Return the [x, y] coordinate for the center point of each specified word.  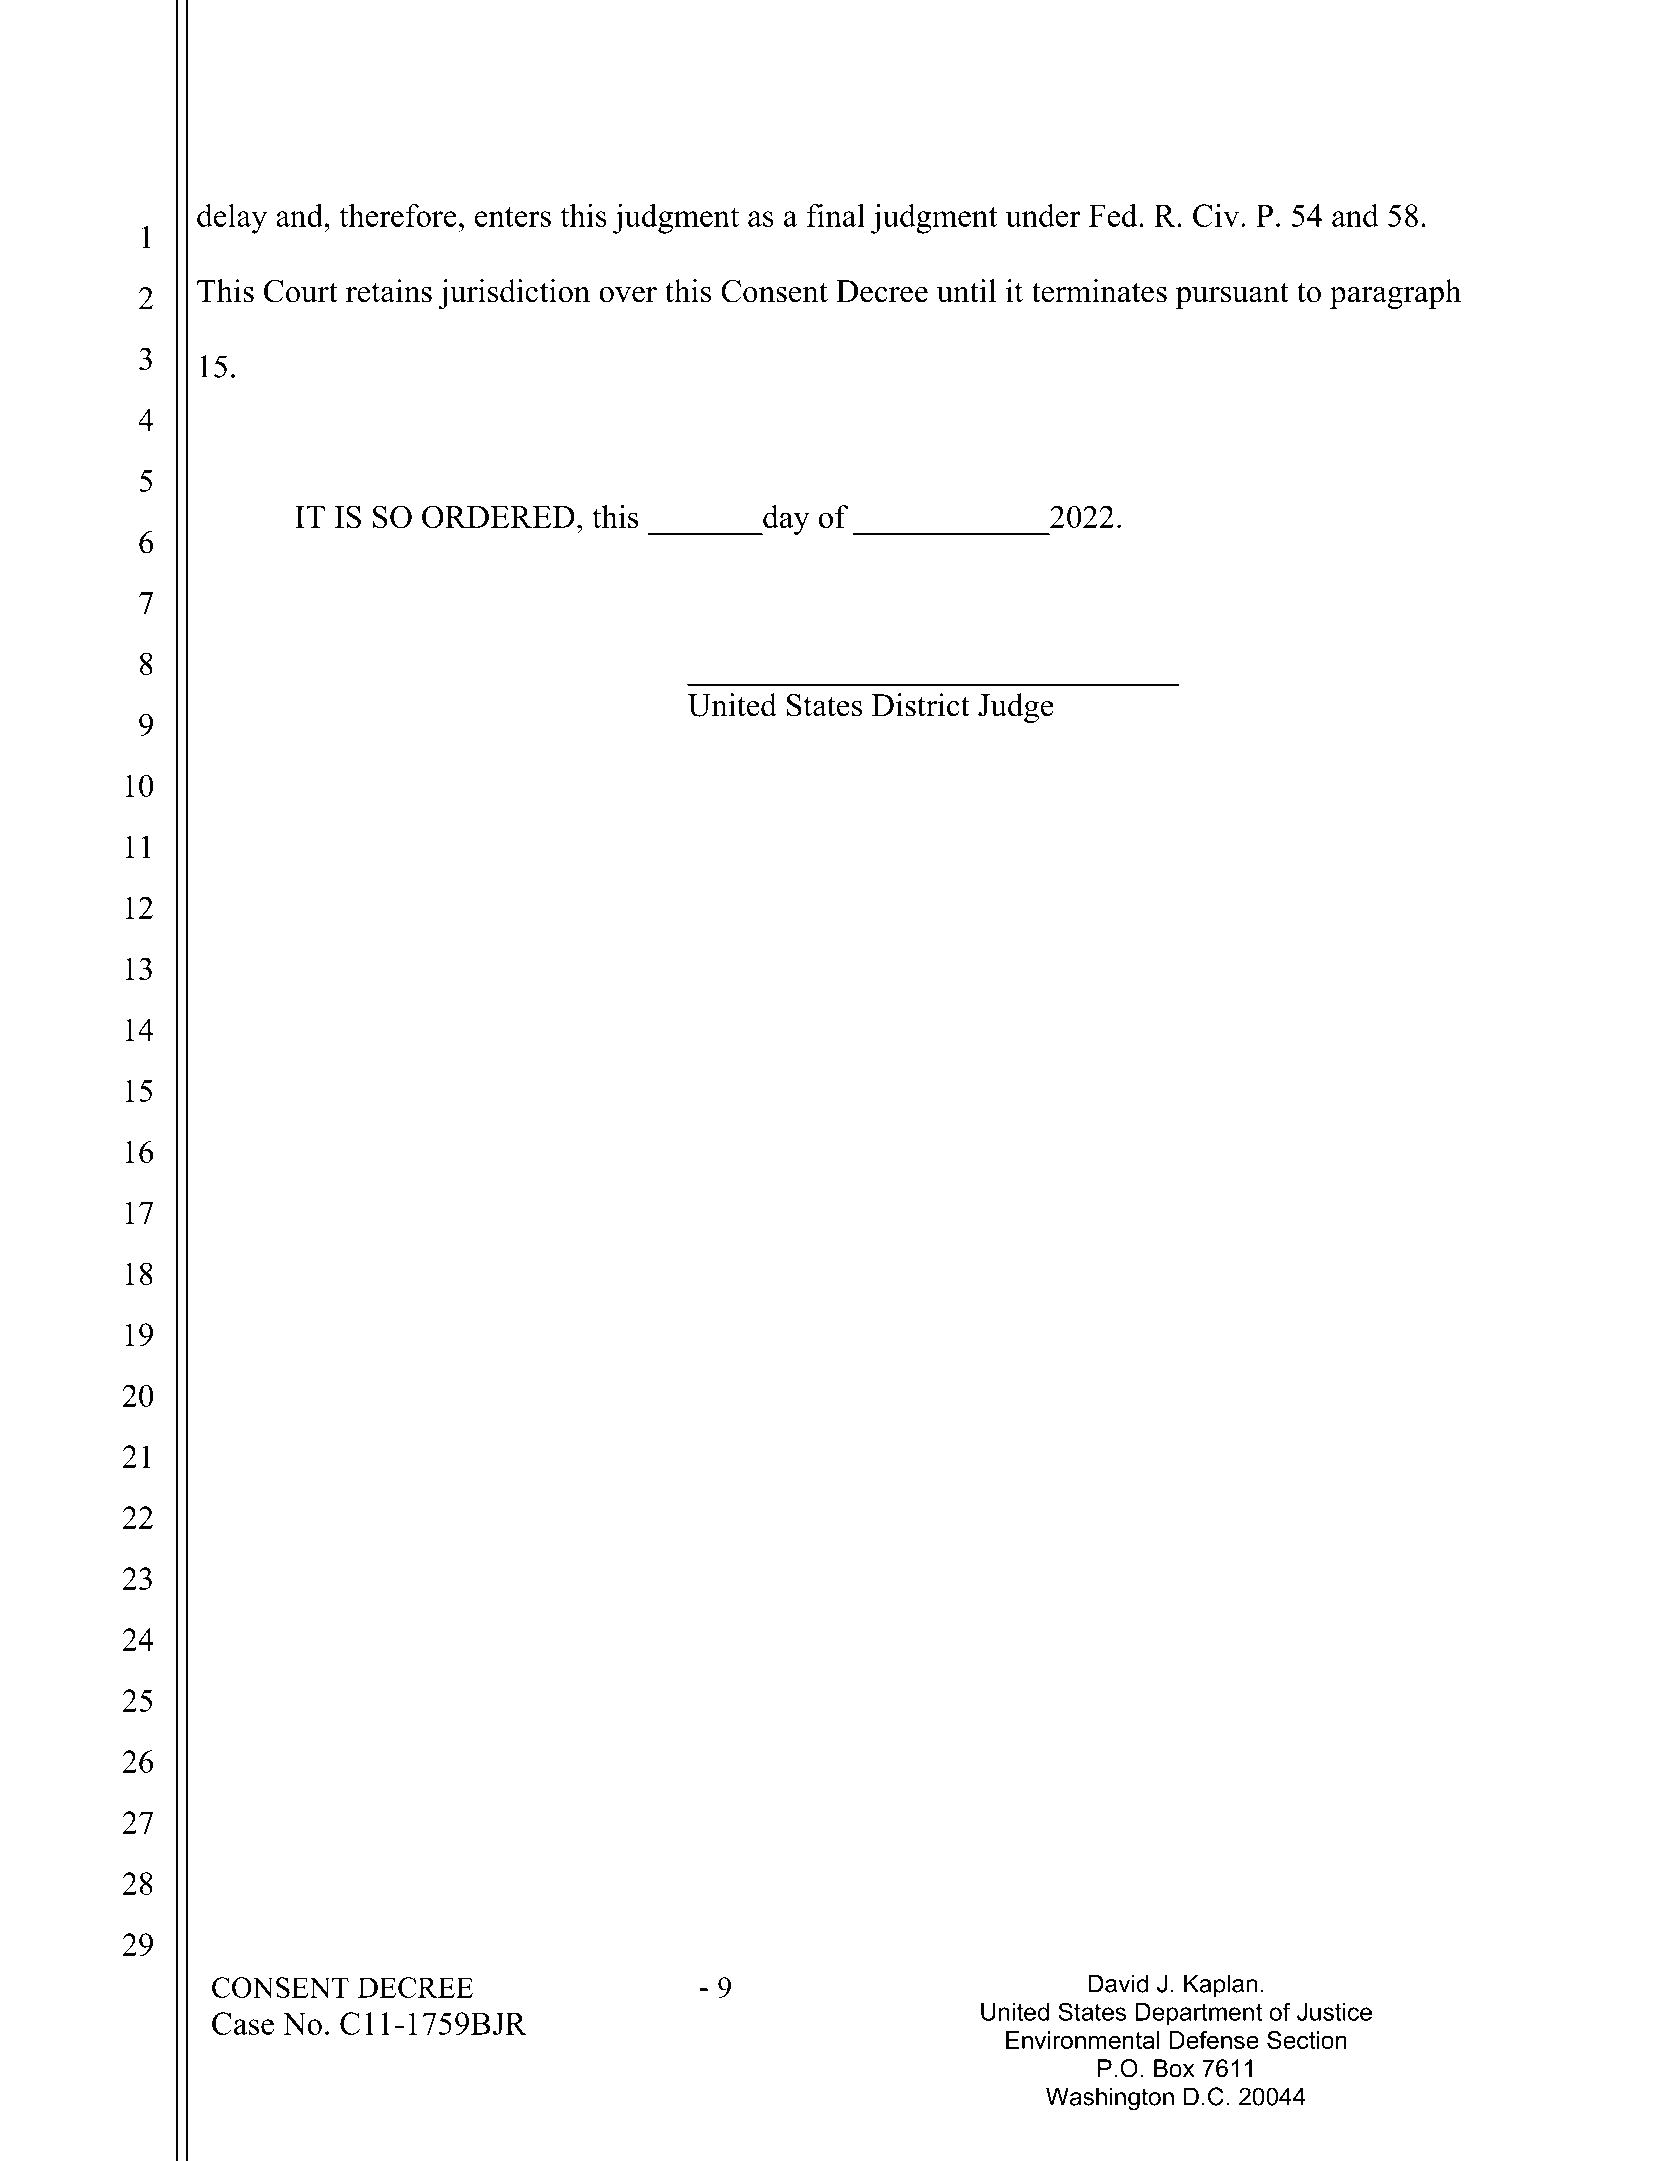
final [835, 215]
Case [243, 2023]
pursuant [1232, 295]
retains [389, 291]
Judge [1016, 708]
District [921, 705]
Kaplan [1220, 1985]
